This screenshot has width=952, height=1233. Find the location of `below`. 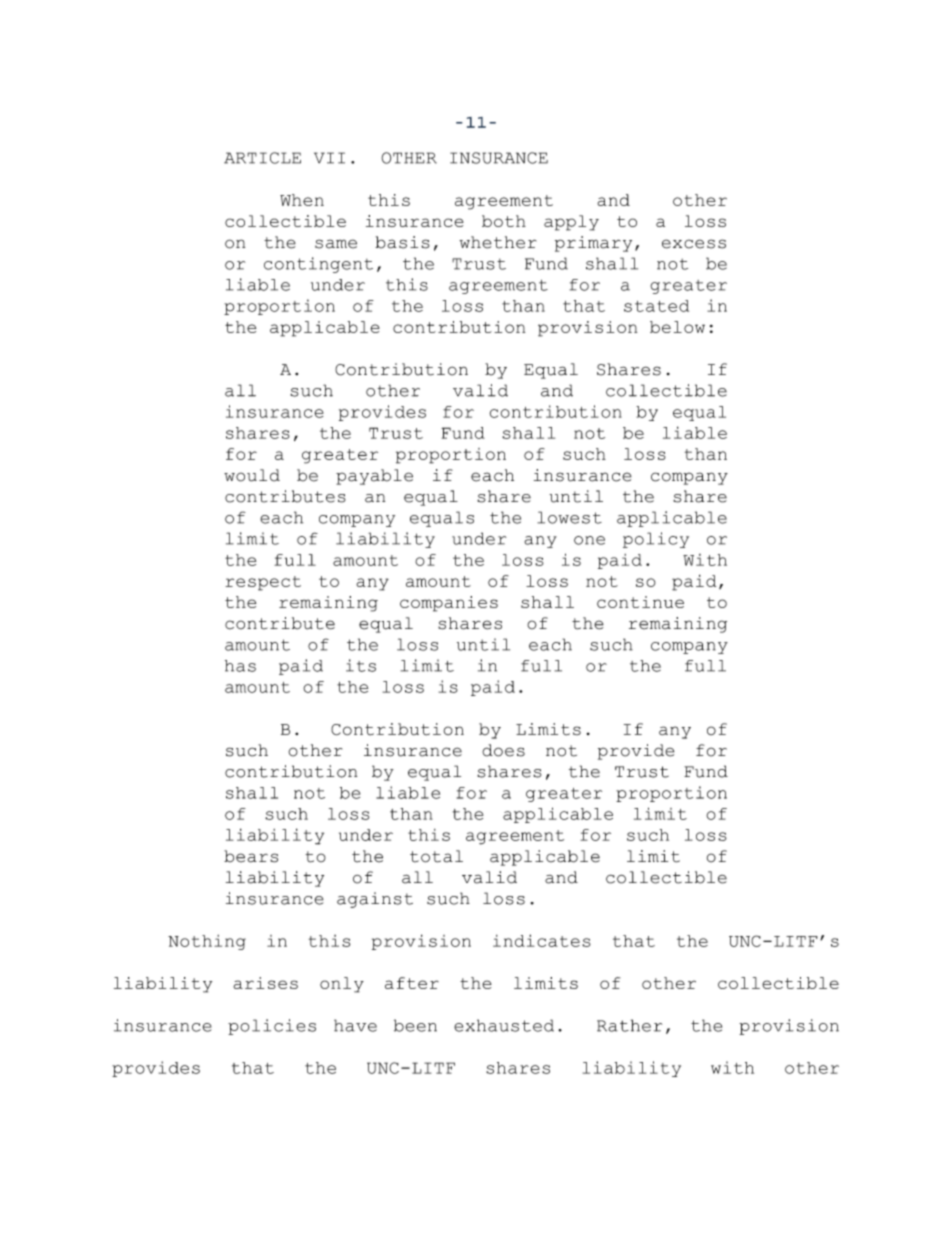

below is located at coordinates (677, 327).
